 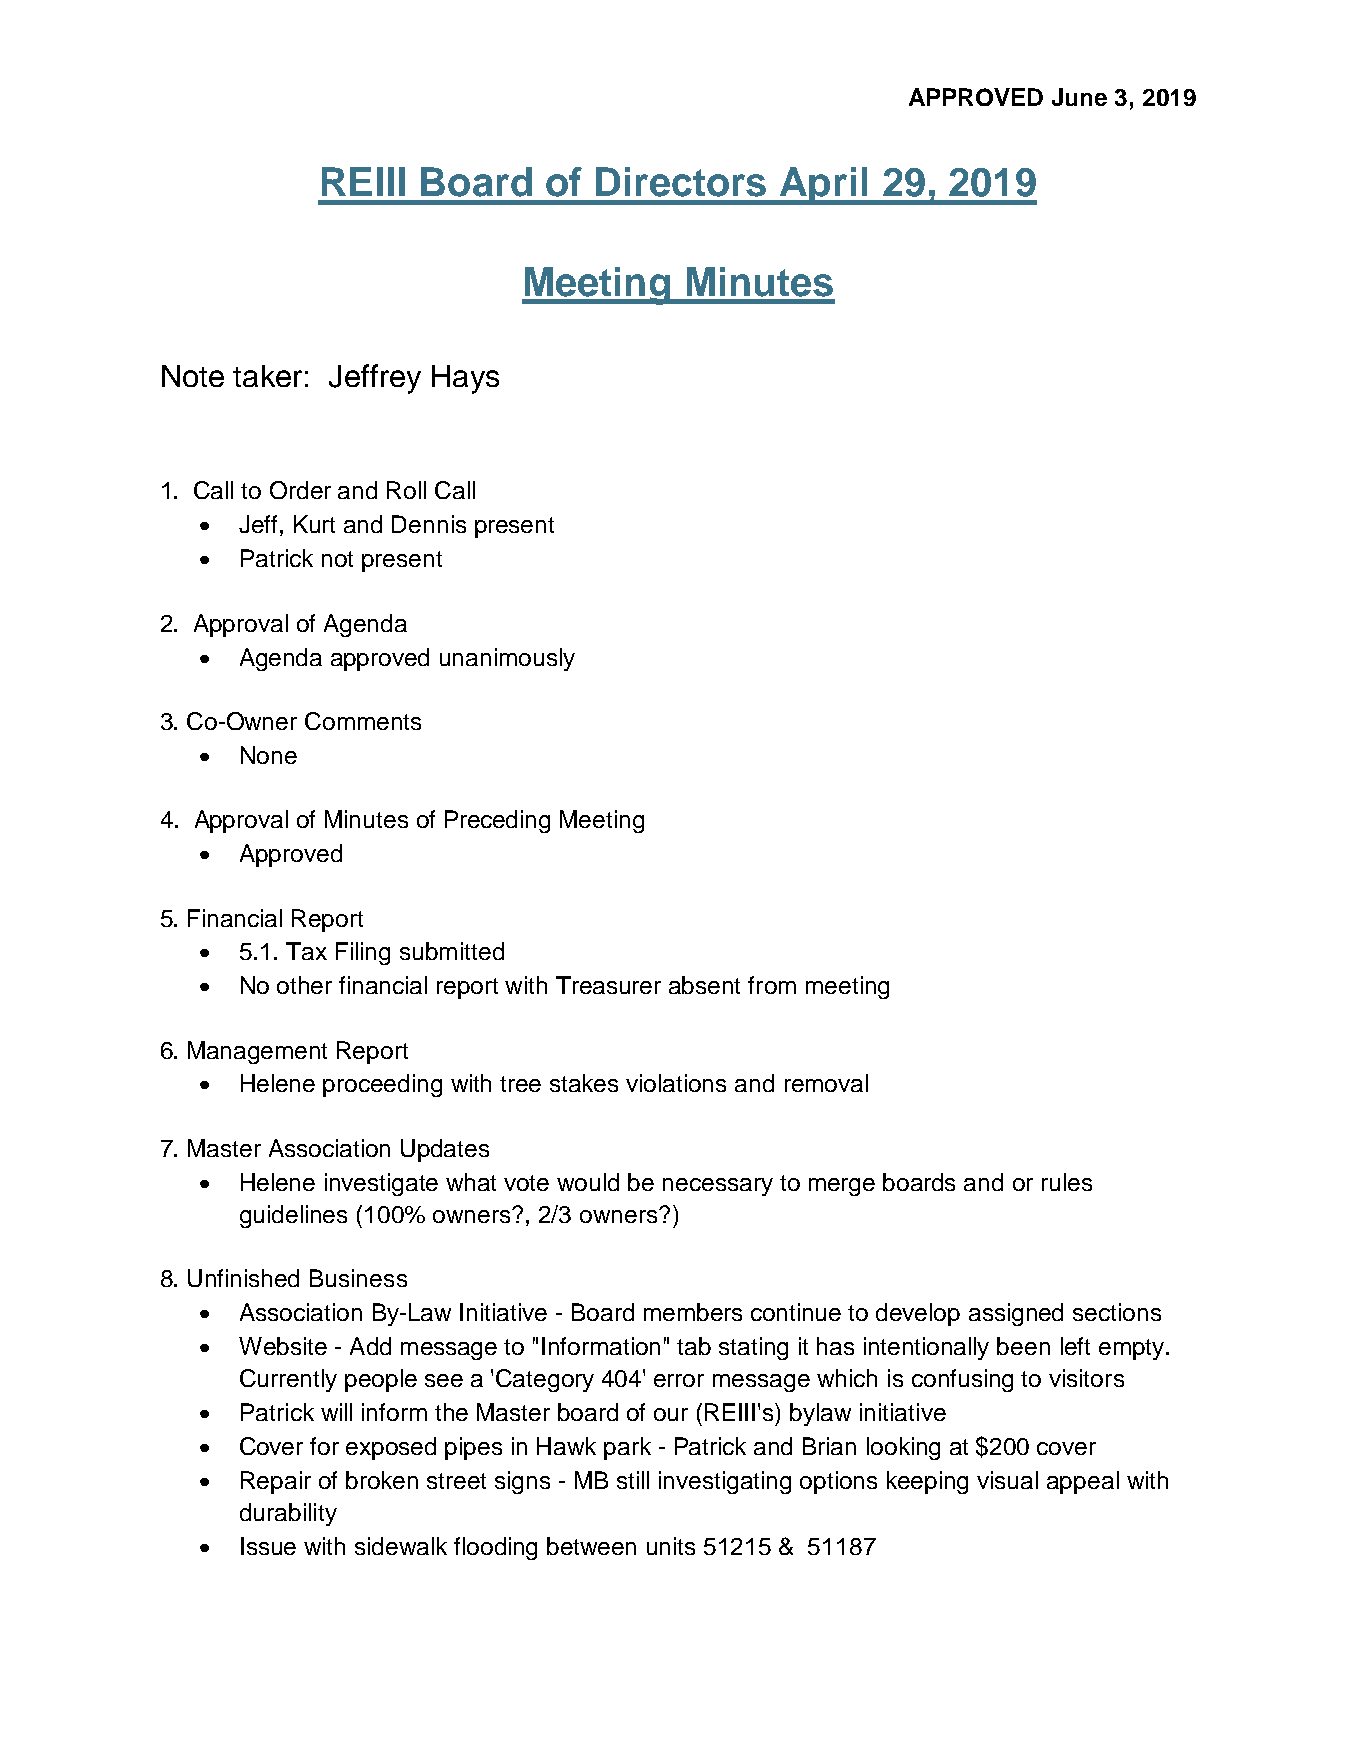 What do you see at coordinates (1007, 1480) in the screenshot?
I see `visual` at bounding box center [1007, 1480].
